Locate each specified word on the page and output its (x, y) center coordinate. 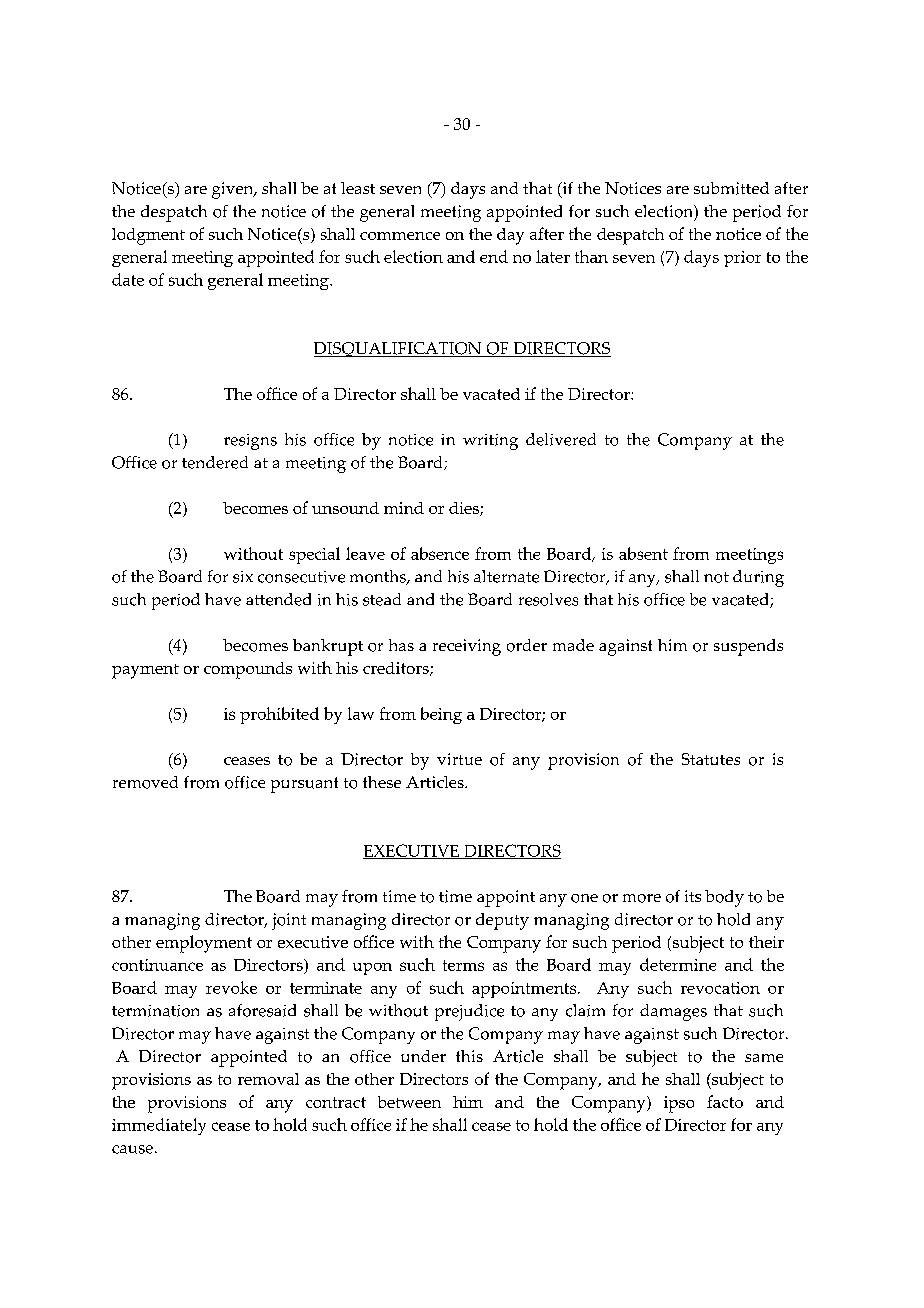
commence (400, 236)
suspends (748, 647)
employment (204, 944)
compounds (248, 670)
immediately (159, 1126)
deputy (502, 921)
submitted (731, 188)
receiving (467, 647)
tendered (215, 462)
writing (490, 442)
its (693, 896)
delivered (561, 439)
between (409, 1102)
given (234, 190)
